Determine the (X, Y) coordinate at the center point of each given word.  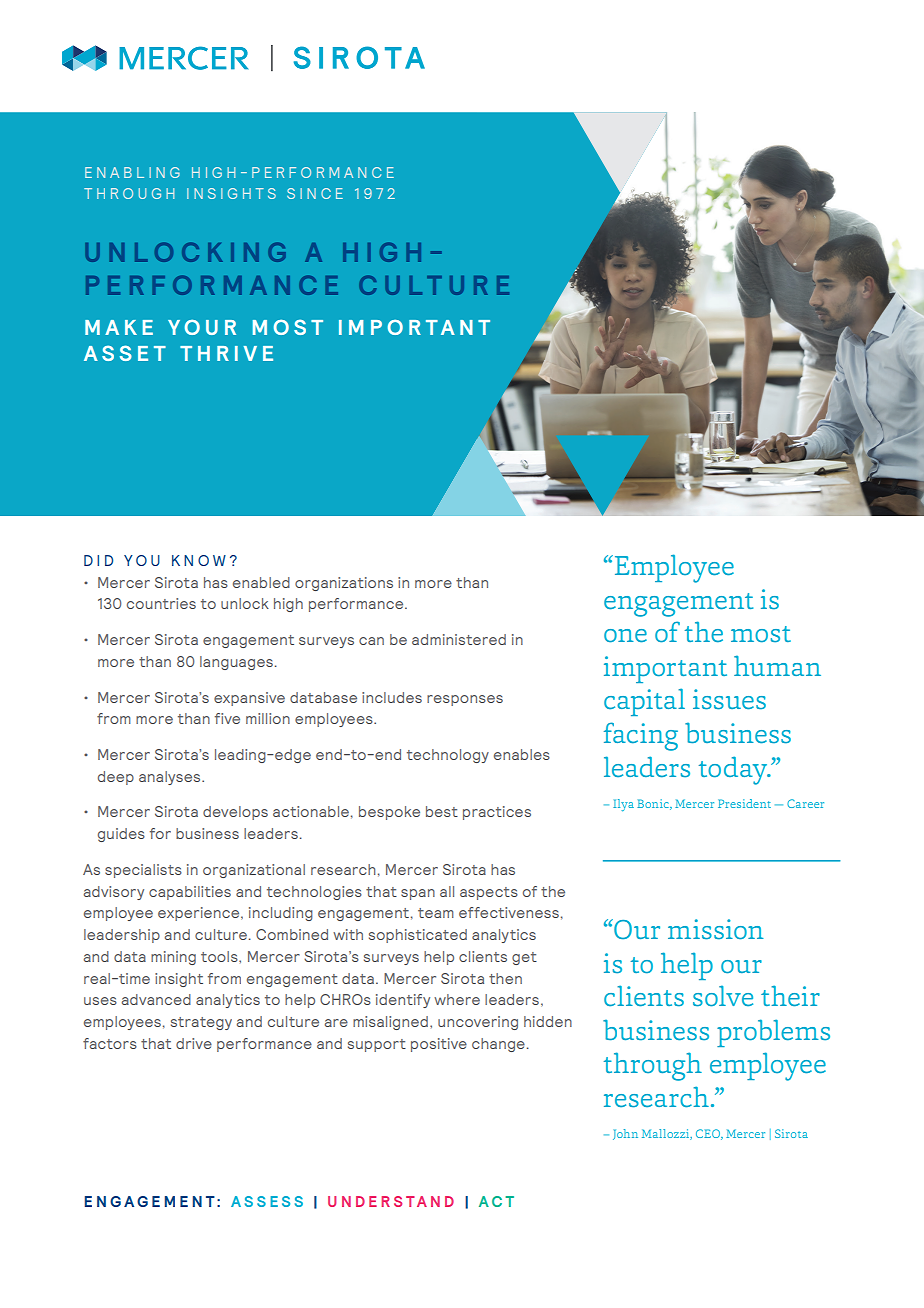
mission (716, 929)
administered (459, 639)
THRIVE (226, 353)
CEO (709, 1134)
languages (236, 663)
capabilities (190, 893)
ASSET (125, 353)
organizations (344, 584)
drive (194, 1043)
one (625, 636)
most (761, 634)
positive (439, 1045)
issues (729, 699)
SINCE (315, 193)
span (418, 894)
